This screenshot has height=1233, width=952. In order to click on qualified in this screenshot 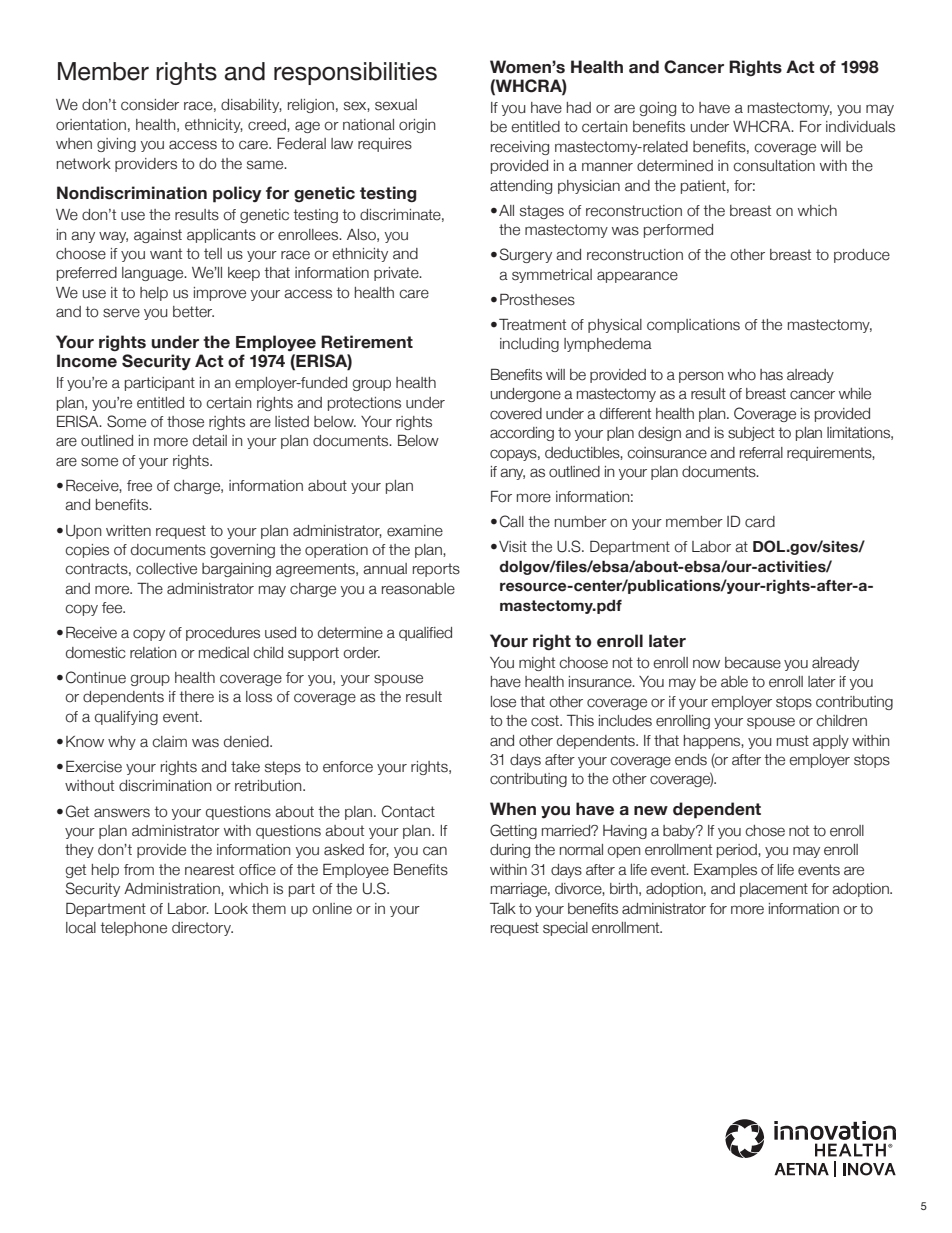, I will do `click(425, 634)`.
